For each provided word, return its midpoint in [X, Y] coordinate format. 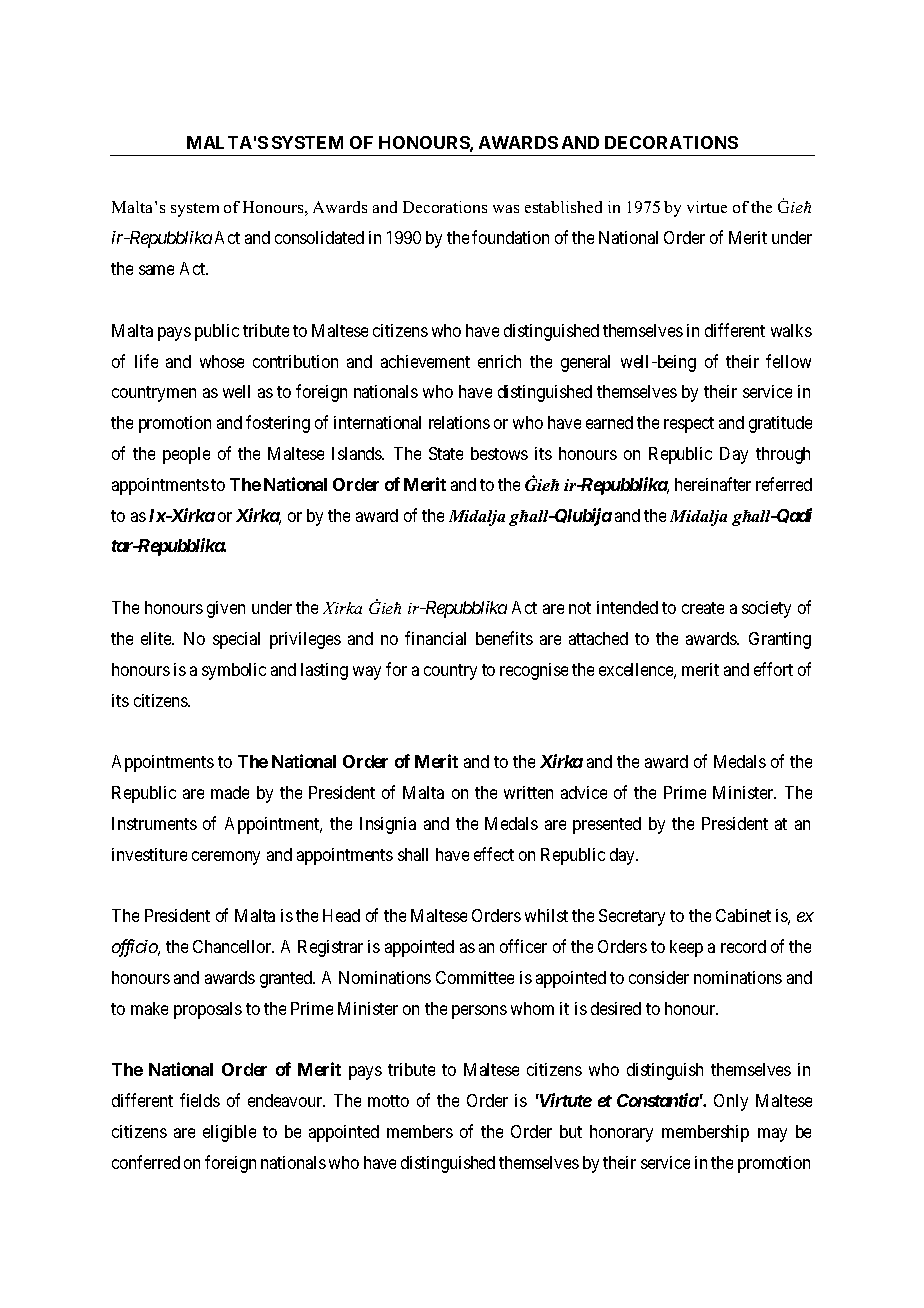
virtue [707, 207]
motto [388, 1101]
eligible [229, 1133]
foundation [510, 237]
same [156, 270]
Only [731, 1102]
